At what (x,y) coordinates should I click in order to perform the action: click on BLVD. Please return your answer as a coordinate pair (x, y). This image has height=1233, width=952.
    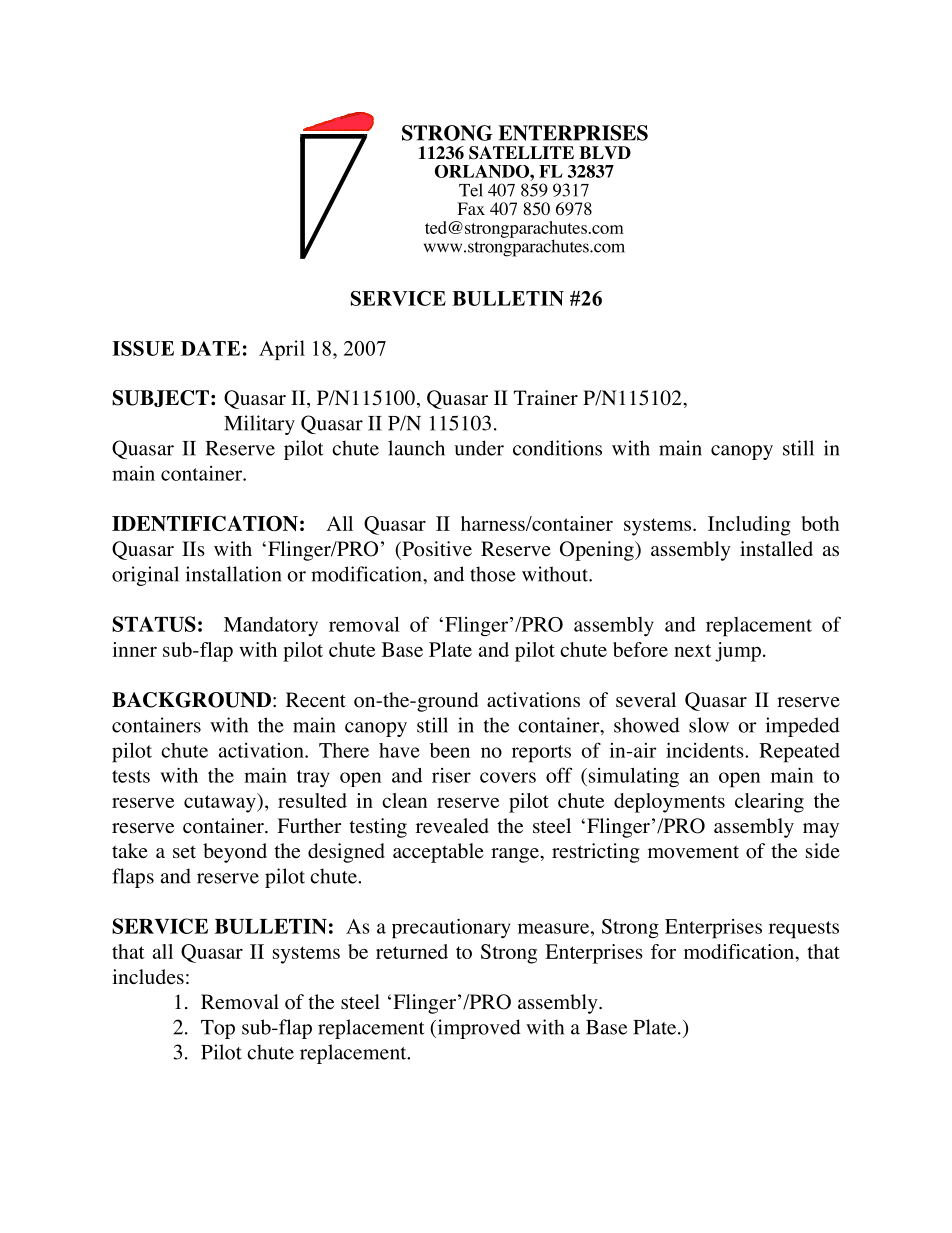
    Looking at the image, I should click on (605, 152).
